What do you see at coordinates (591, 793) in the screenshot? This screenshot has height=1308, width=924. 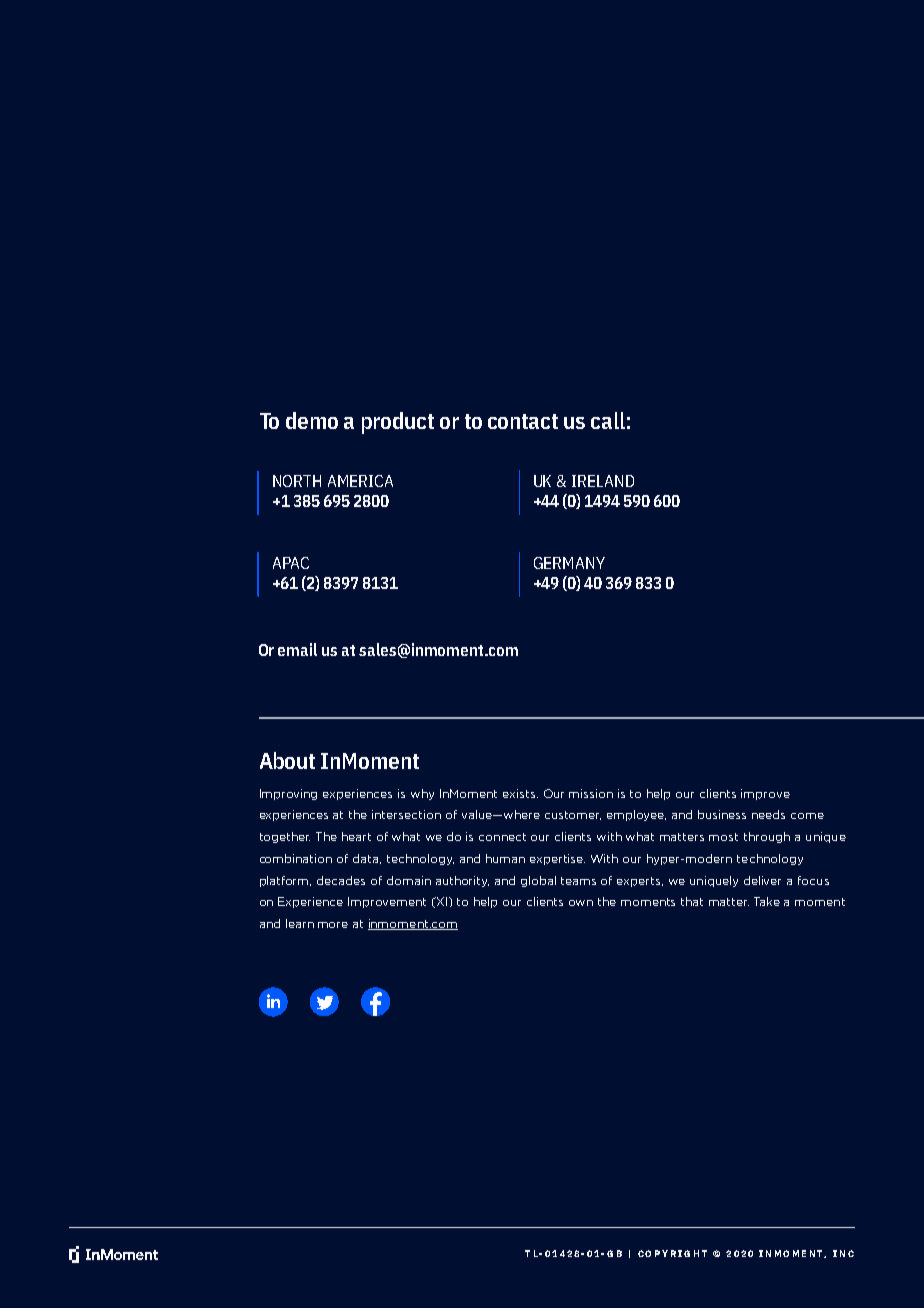 I see `mission` at bounding box center [591, 793].
